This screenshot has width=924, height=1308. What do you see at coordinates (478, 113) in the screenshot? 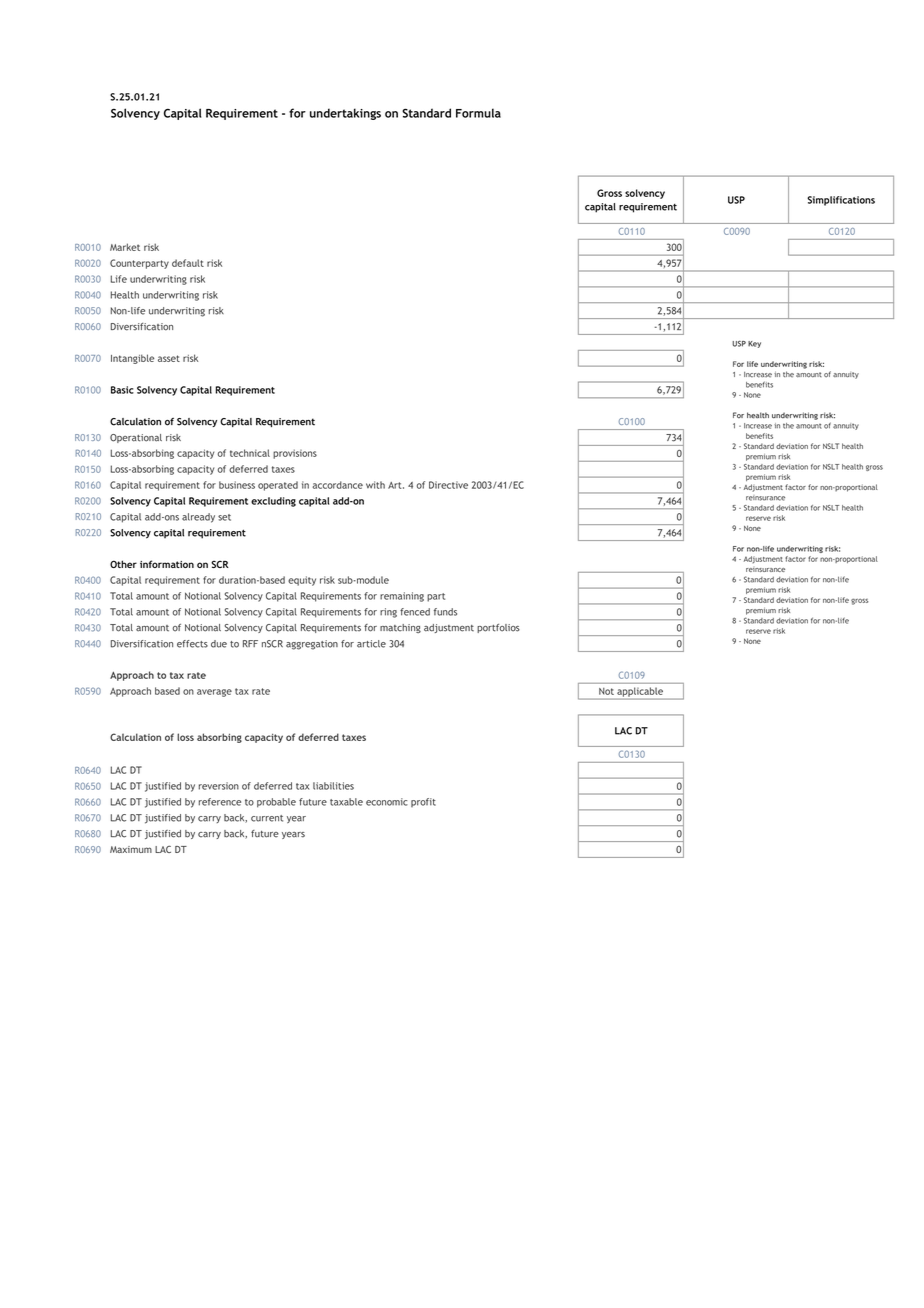
I see `Formula` at bounding box center [478, 113].
